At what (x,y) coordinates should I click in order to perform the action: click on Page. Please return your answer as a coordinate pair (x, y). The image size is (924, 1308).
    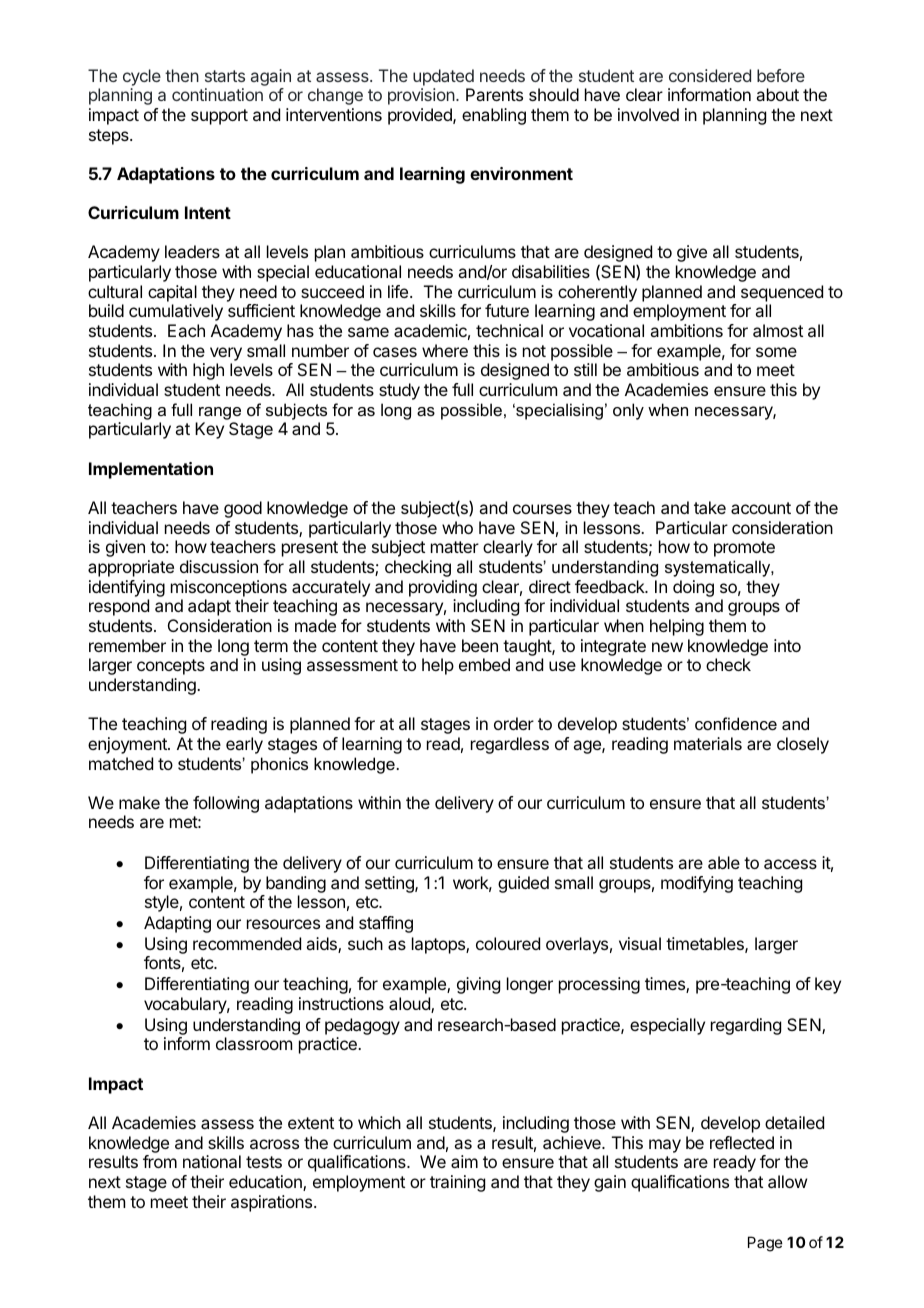
    Looking at the image, I should click on (765, 1244).
